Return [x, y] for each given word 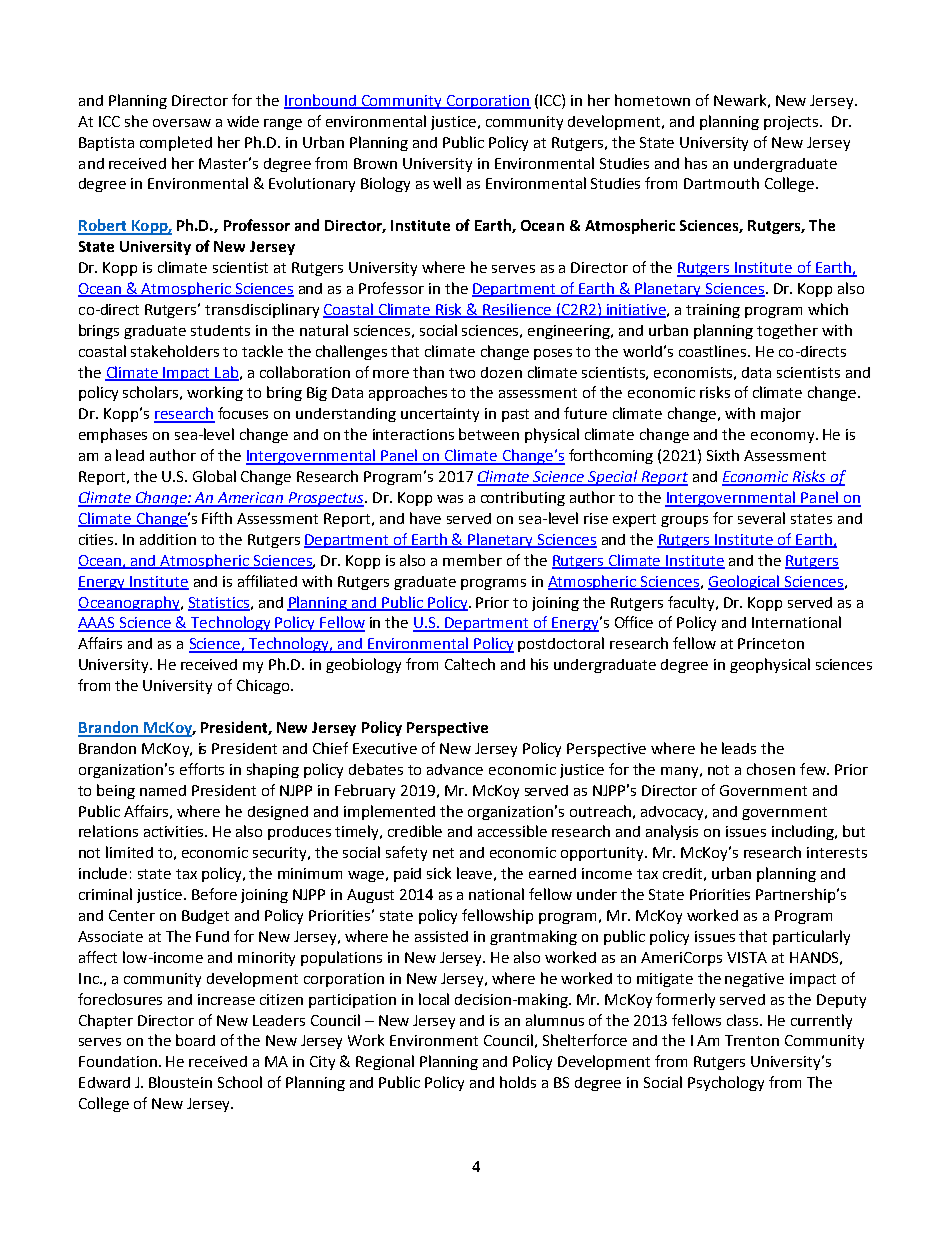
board [195, 1040]
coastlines [714, 351]
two [462, 373]
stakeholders [175, 351]
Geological [745, 582]
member [472, 560]
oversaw [182, 123]
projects [792, 123]
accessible [512, 831]
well [447, 183]
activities [175, 831]
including [804, 832]
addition [168, 539]
